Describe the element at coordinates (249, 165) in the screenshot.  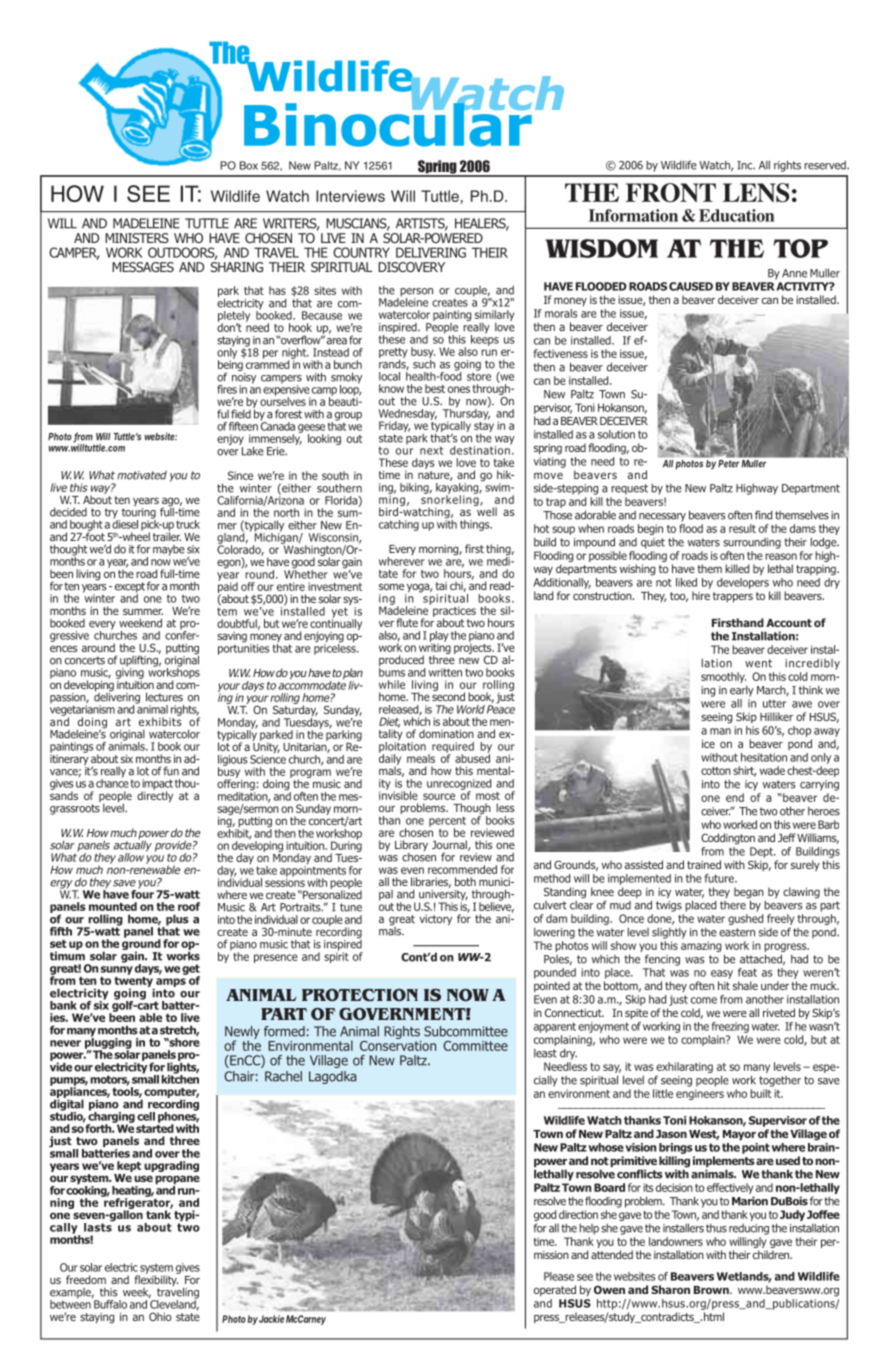
I see `Box` at that location.
